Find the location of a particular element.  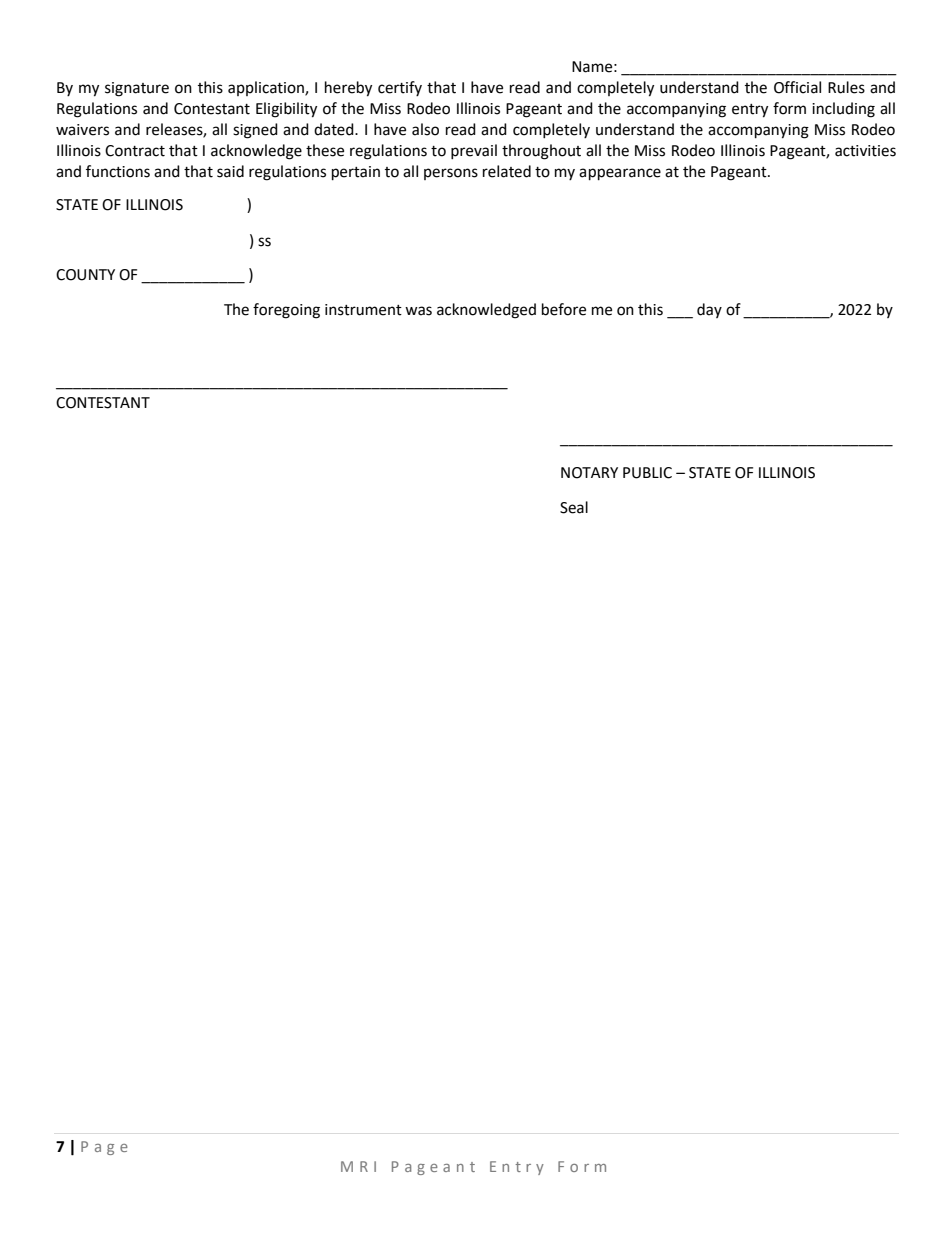

COUNTY is located at coordinates (85, 275).
